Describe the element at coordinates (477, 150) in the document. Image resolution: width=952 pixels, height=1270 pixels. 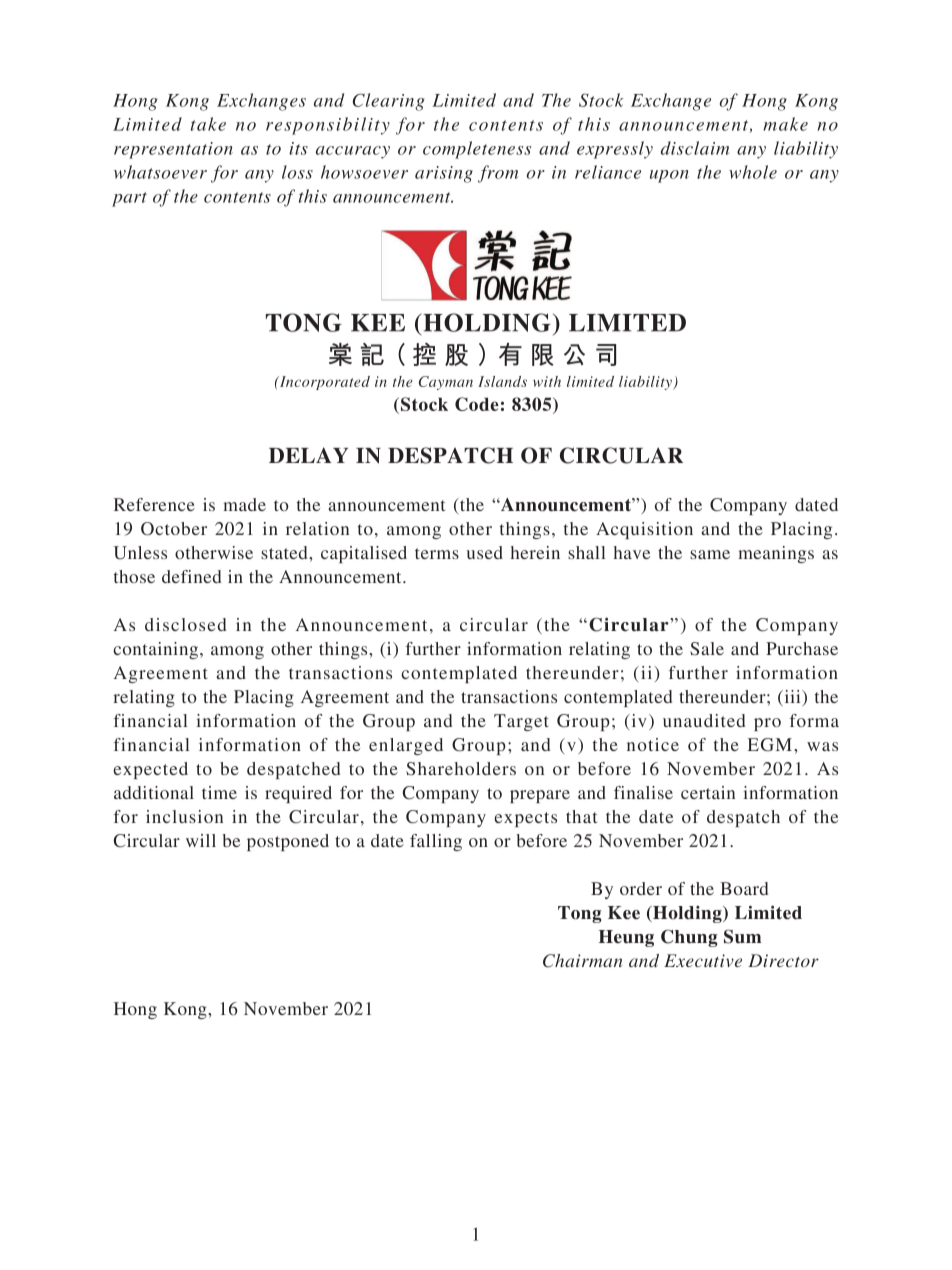
I see `completeness` at that location.
